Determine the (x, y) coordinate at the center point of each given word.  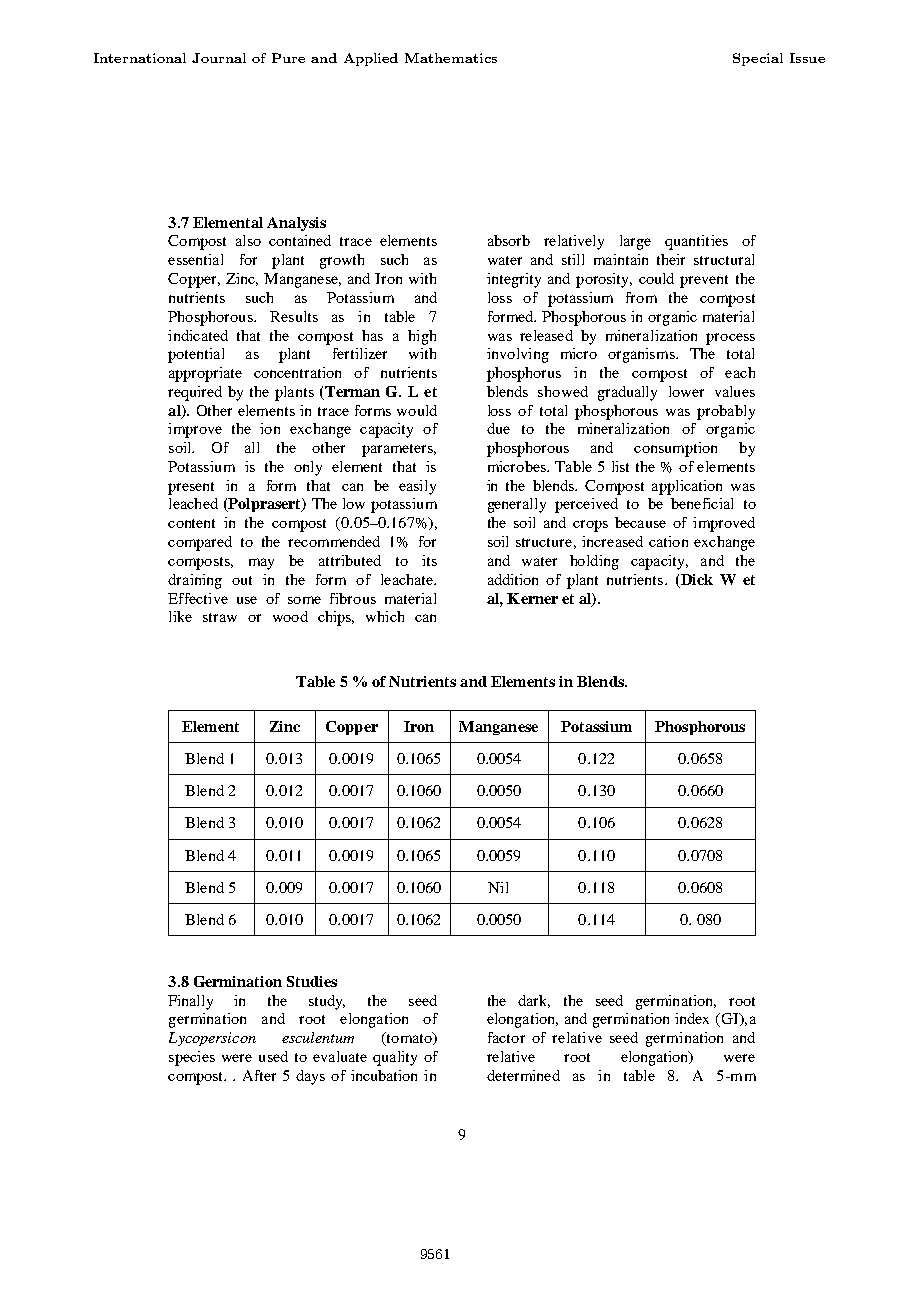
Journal (219, 58)
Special (758, 59)
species (192, 1058)
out (242, 580)
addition (513, 579)
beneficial (702, 503)
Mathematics (451, 58)
